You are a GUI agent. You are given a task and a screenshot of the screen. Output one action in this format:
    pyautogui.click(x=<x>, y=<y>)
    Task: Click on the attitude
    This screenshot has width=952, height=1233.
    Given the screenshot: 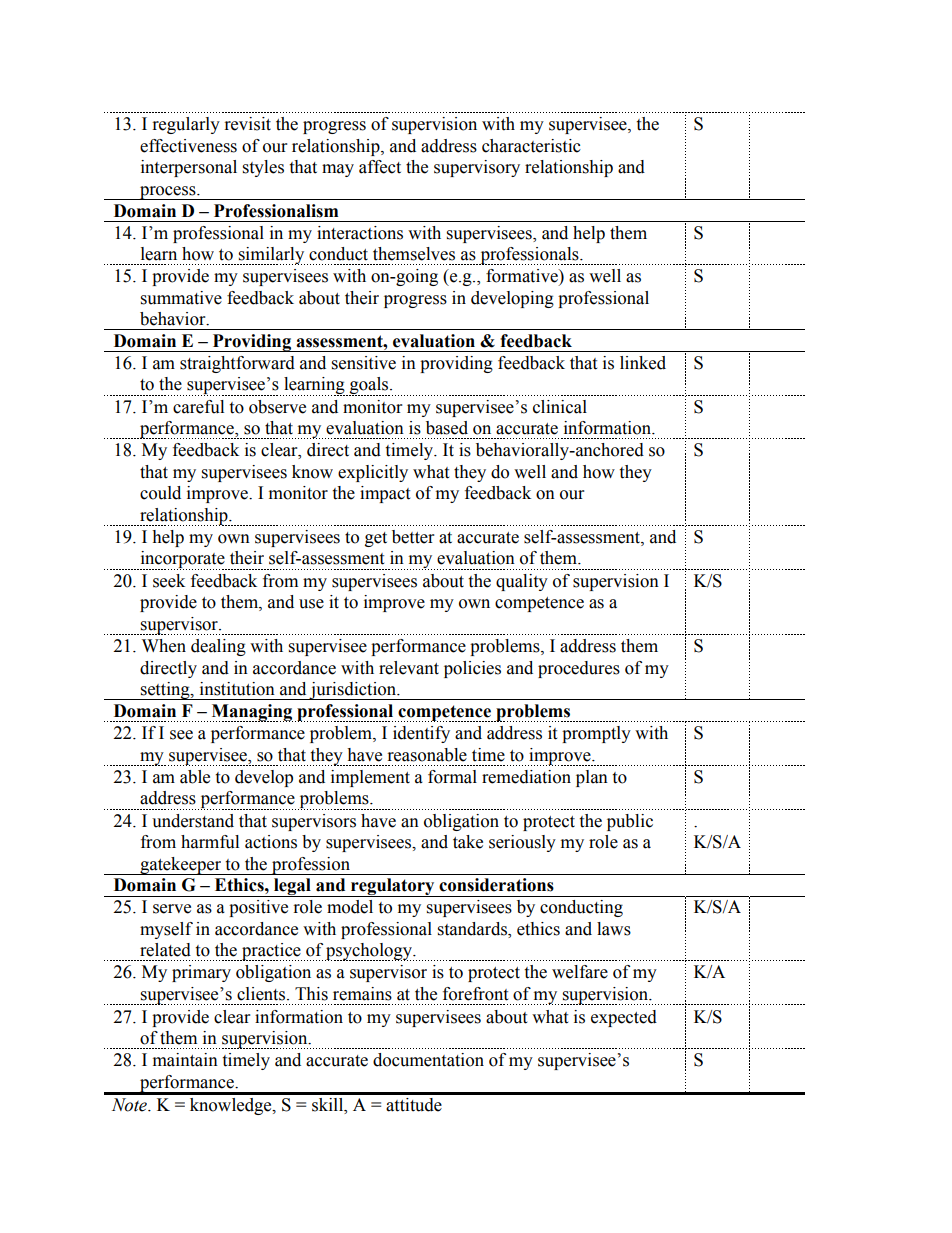 What is the action you would take?
    pyautogui.click(x=414, y=1105)
